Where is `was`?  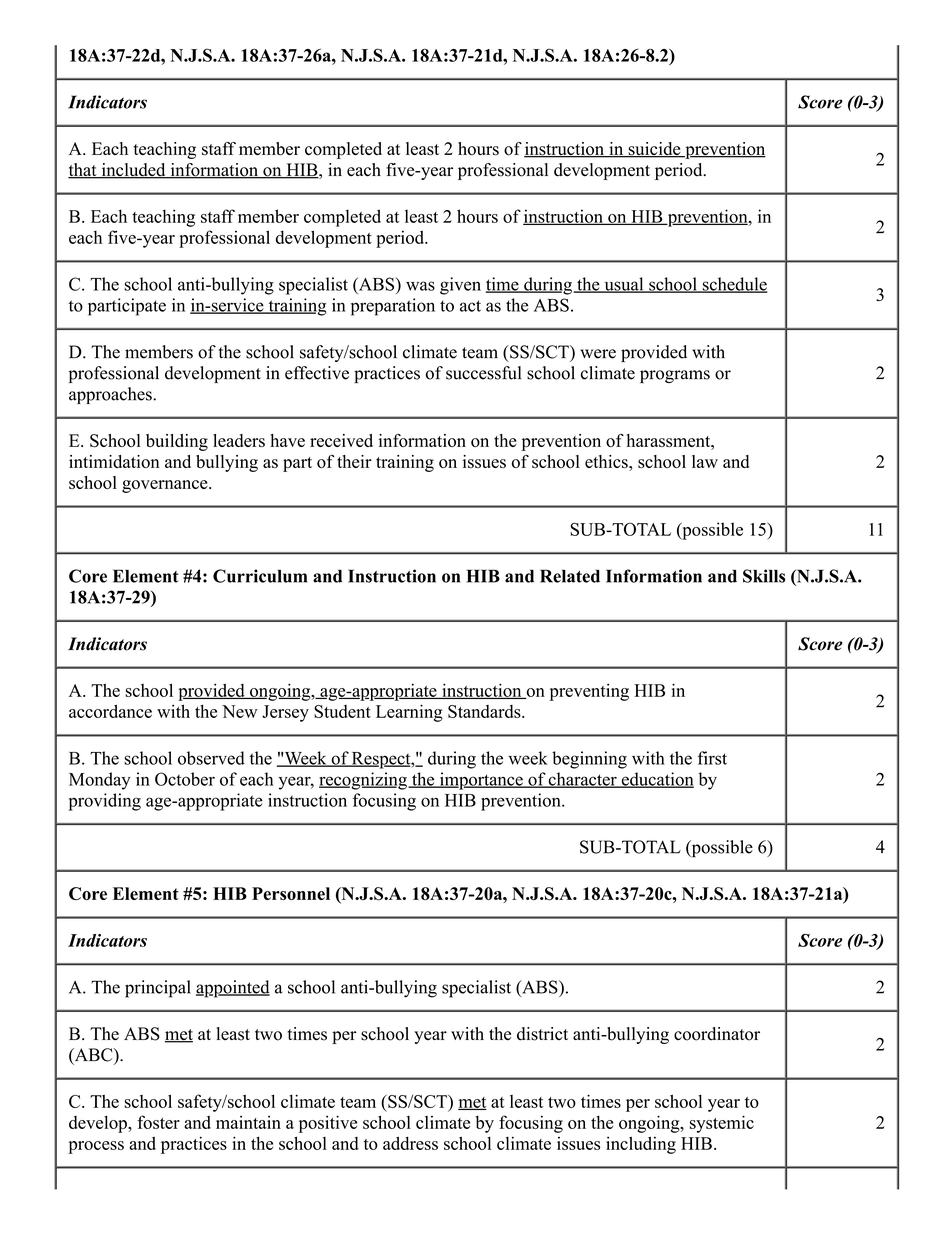
was is located at coordinates (420, 286).
